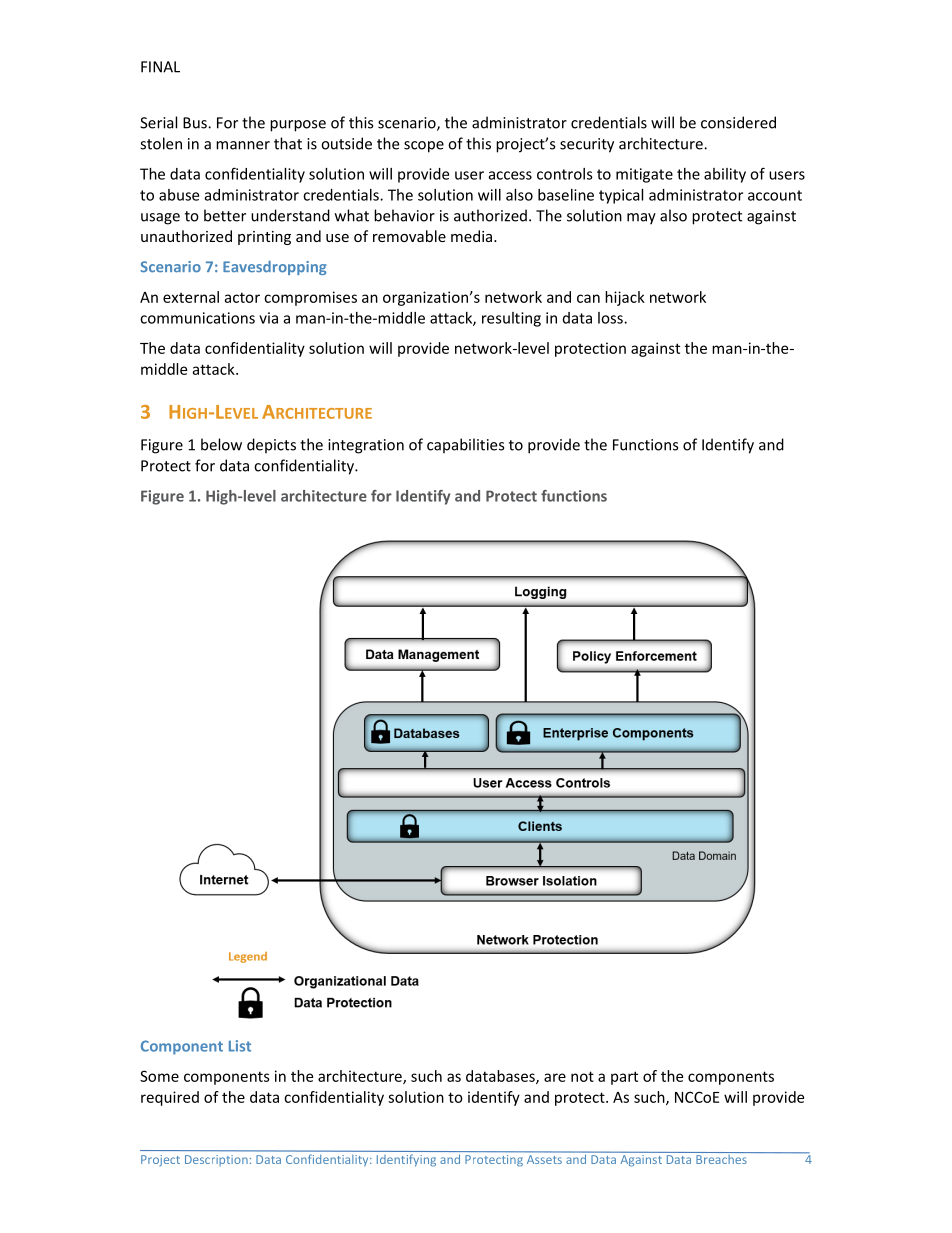 The image size is (952, 1233). Describe the element at coordinates (738, 122) in the document. I see `considered` at that location.
